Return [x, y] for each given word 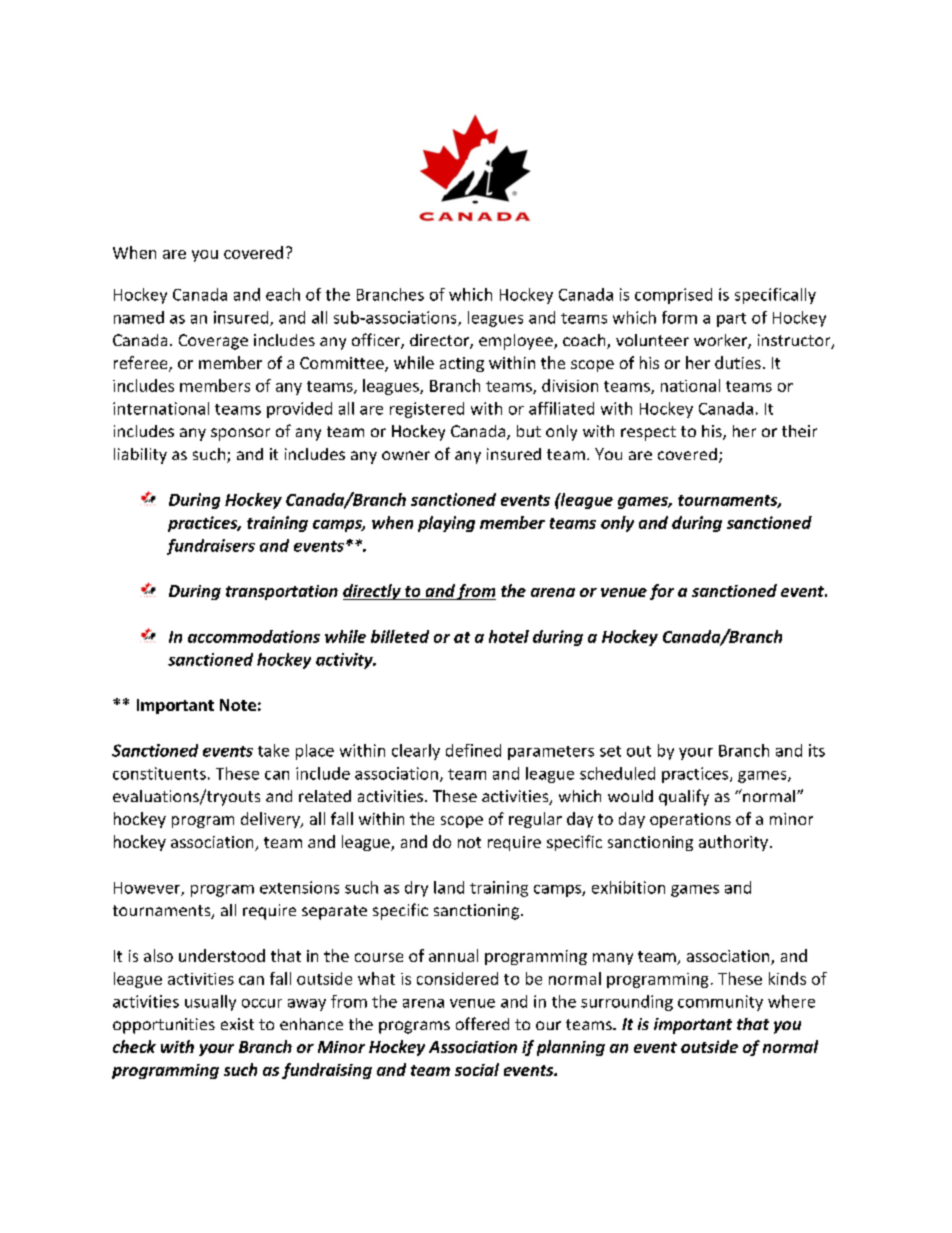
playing [446, 524]
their [799, 431]
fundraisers [211, 547]
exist [237, 1024]
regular [535, 820]
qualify [684, 797]
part [731, 320]
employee [517, 342]
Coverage [213, 342]
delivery [271, 820]
